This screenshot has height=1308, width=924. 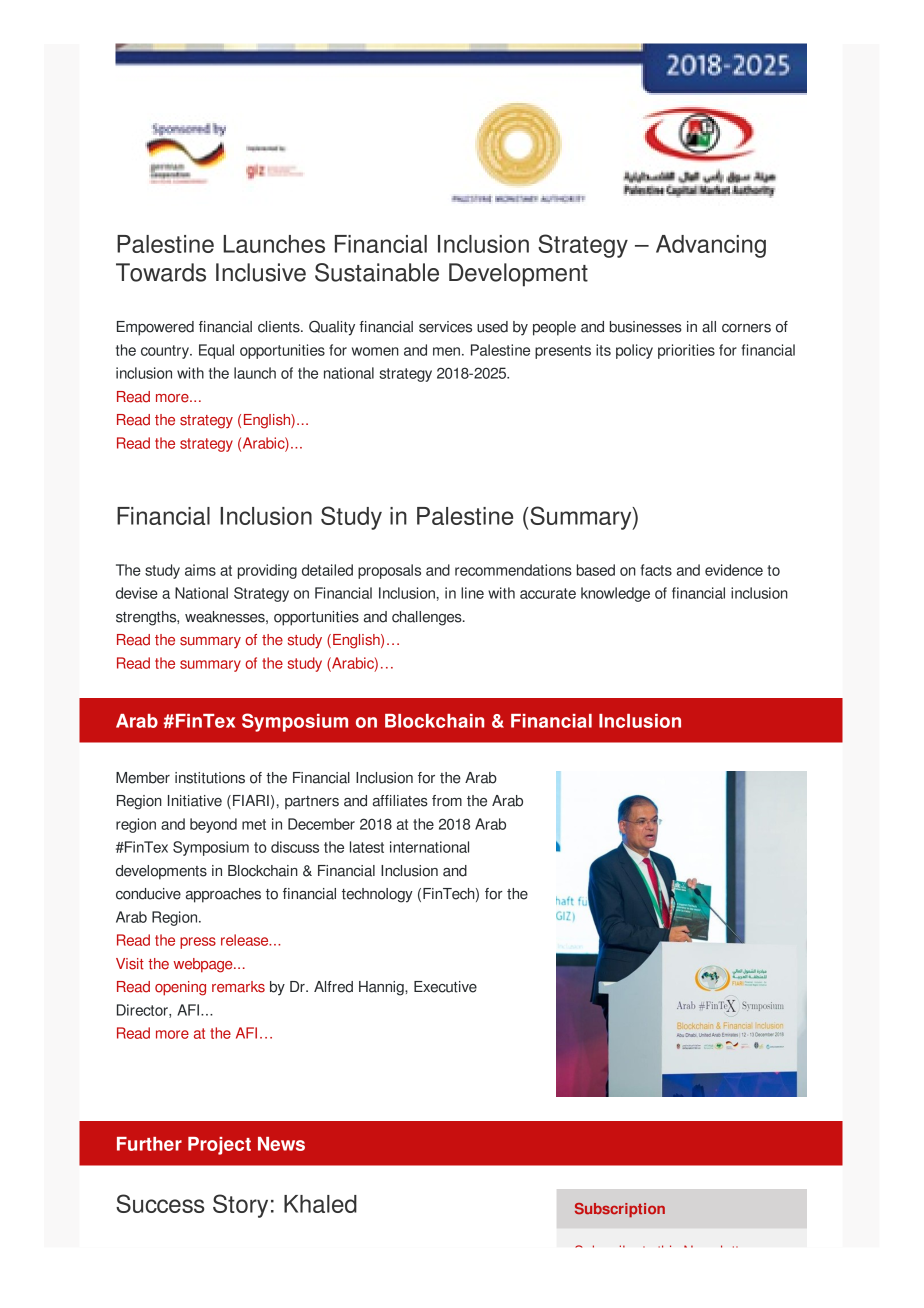 I want to click on institutions, so click(x=210, y=778).
